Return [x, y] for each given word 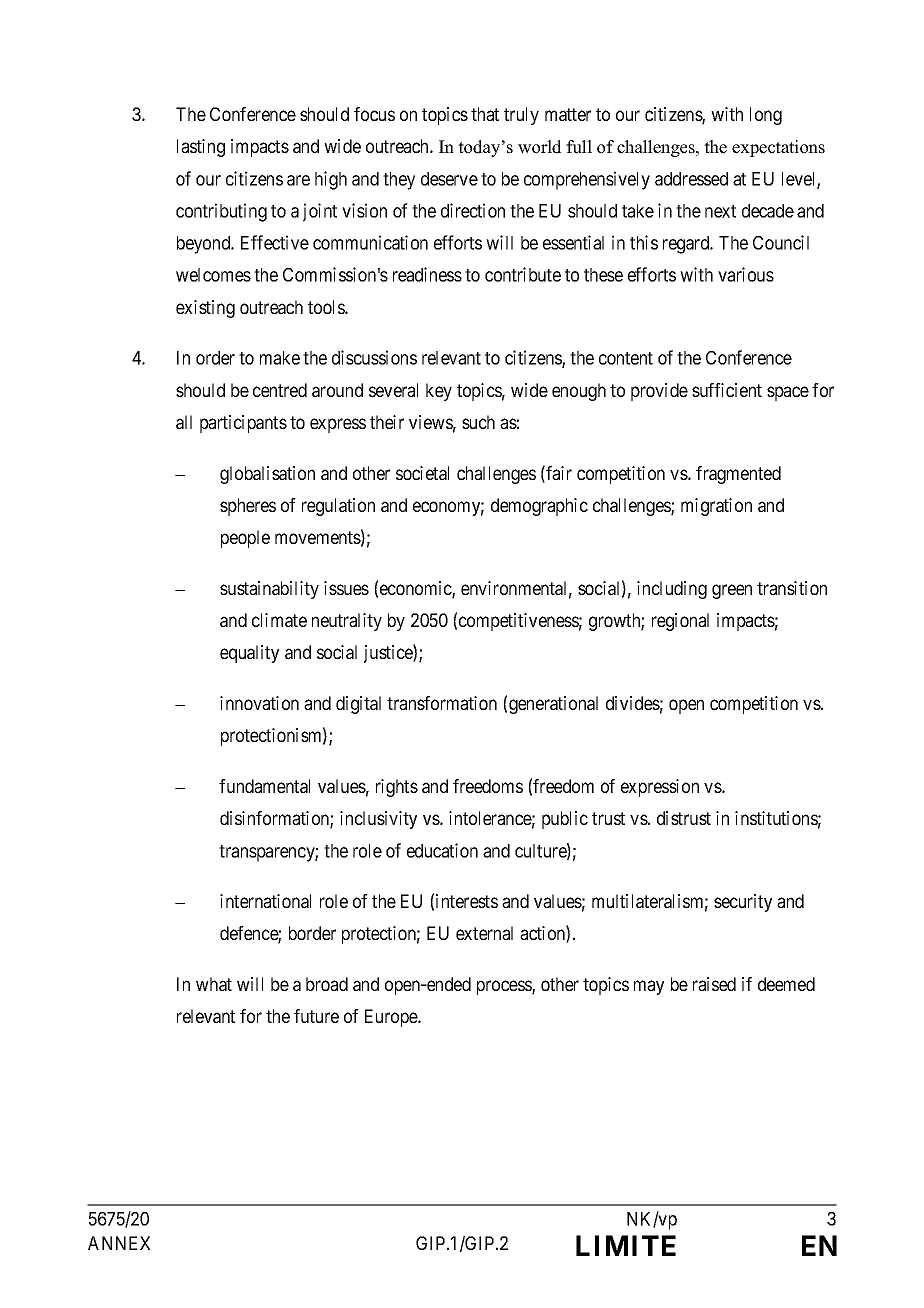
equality [249, 654]
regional [680, 622]
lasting [201, 148]
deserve [449, 179]
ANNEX [119, 1243]
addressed [691, 179]
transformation [442, 703]
